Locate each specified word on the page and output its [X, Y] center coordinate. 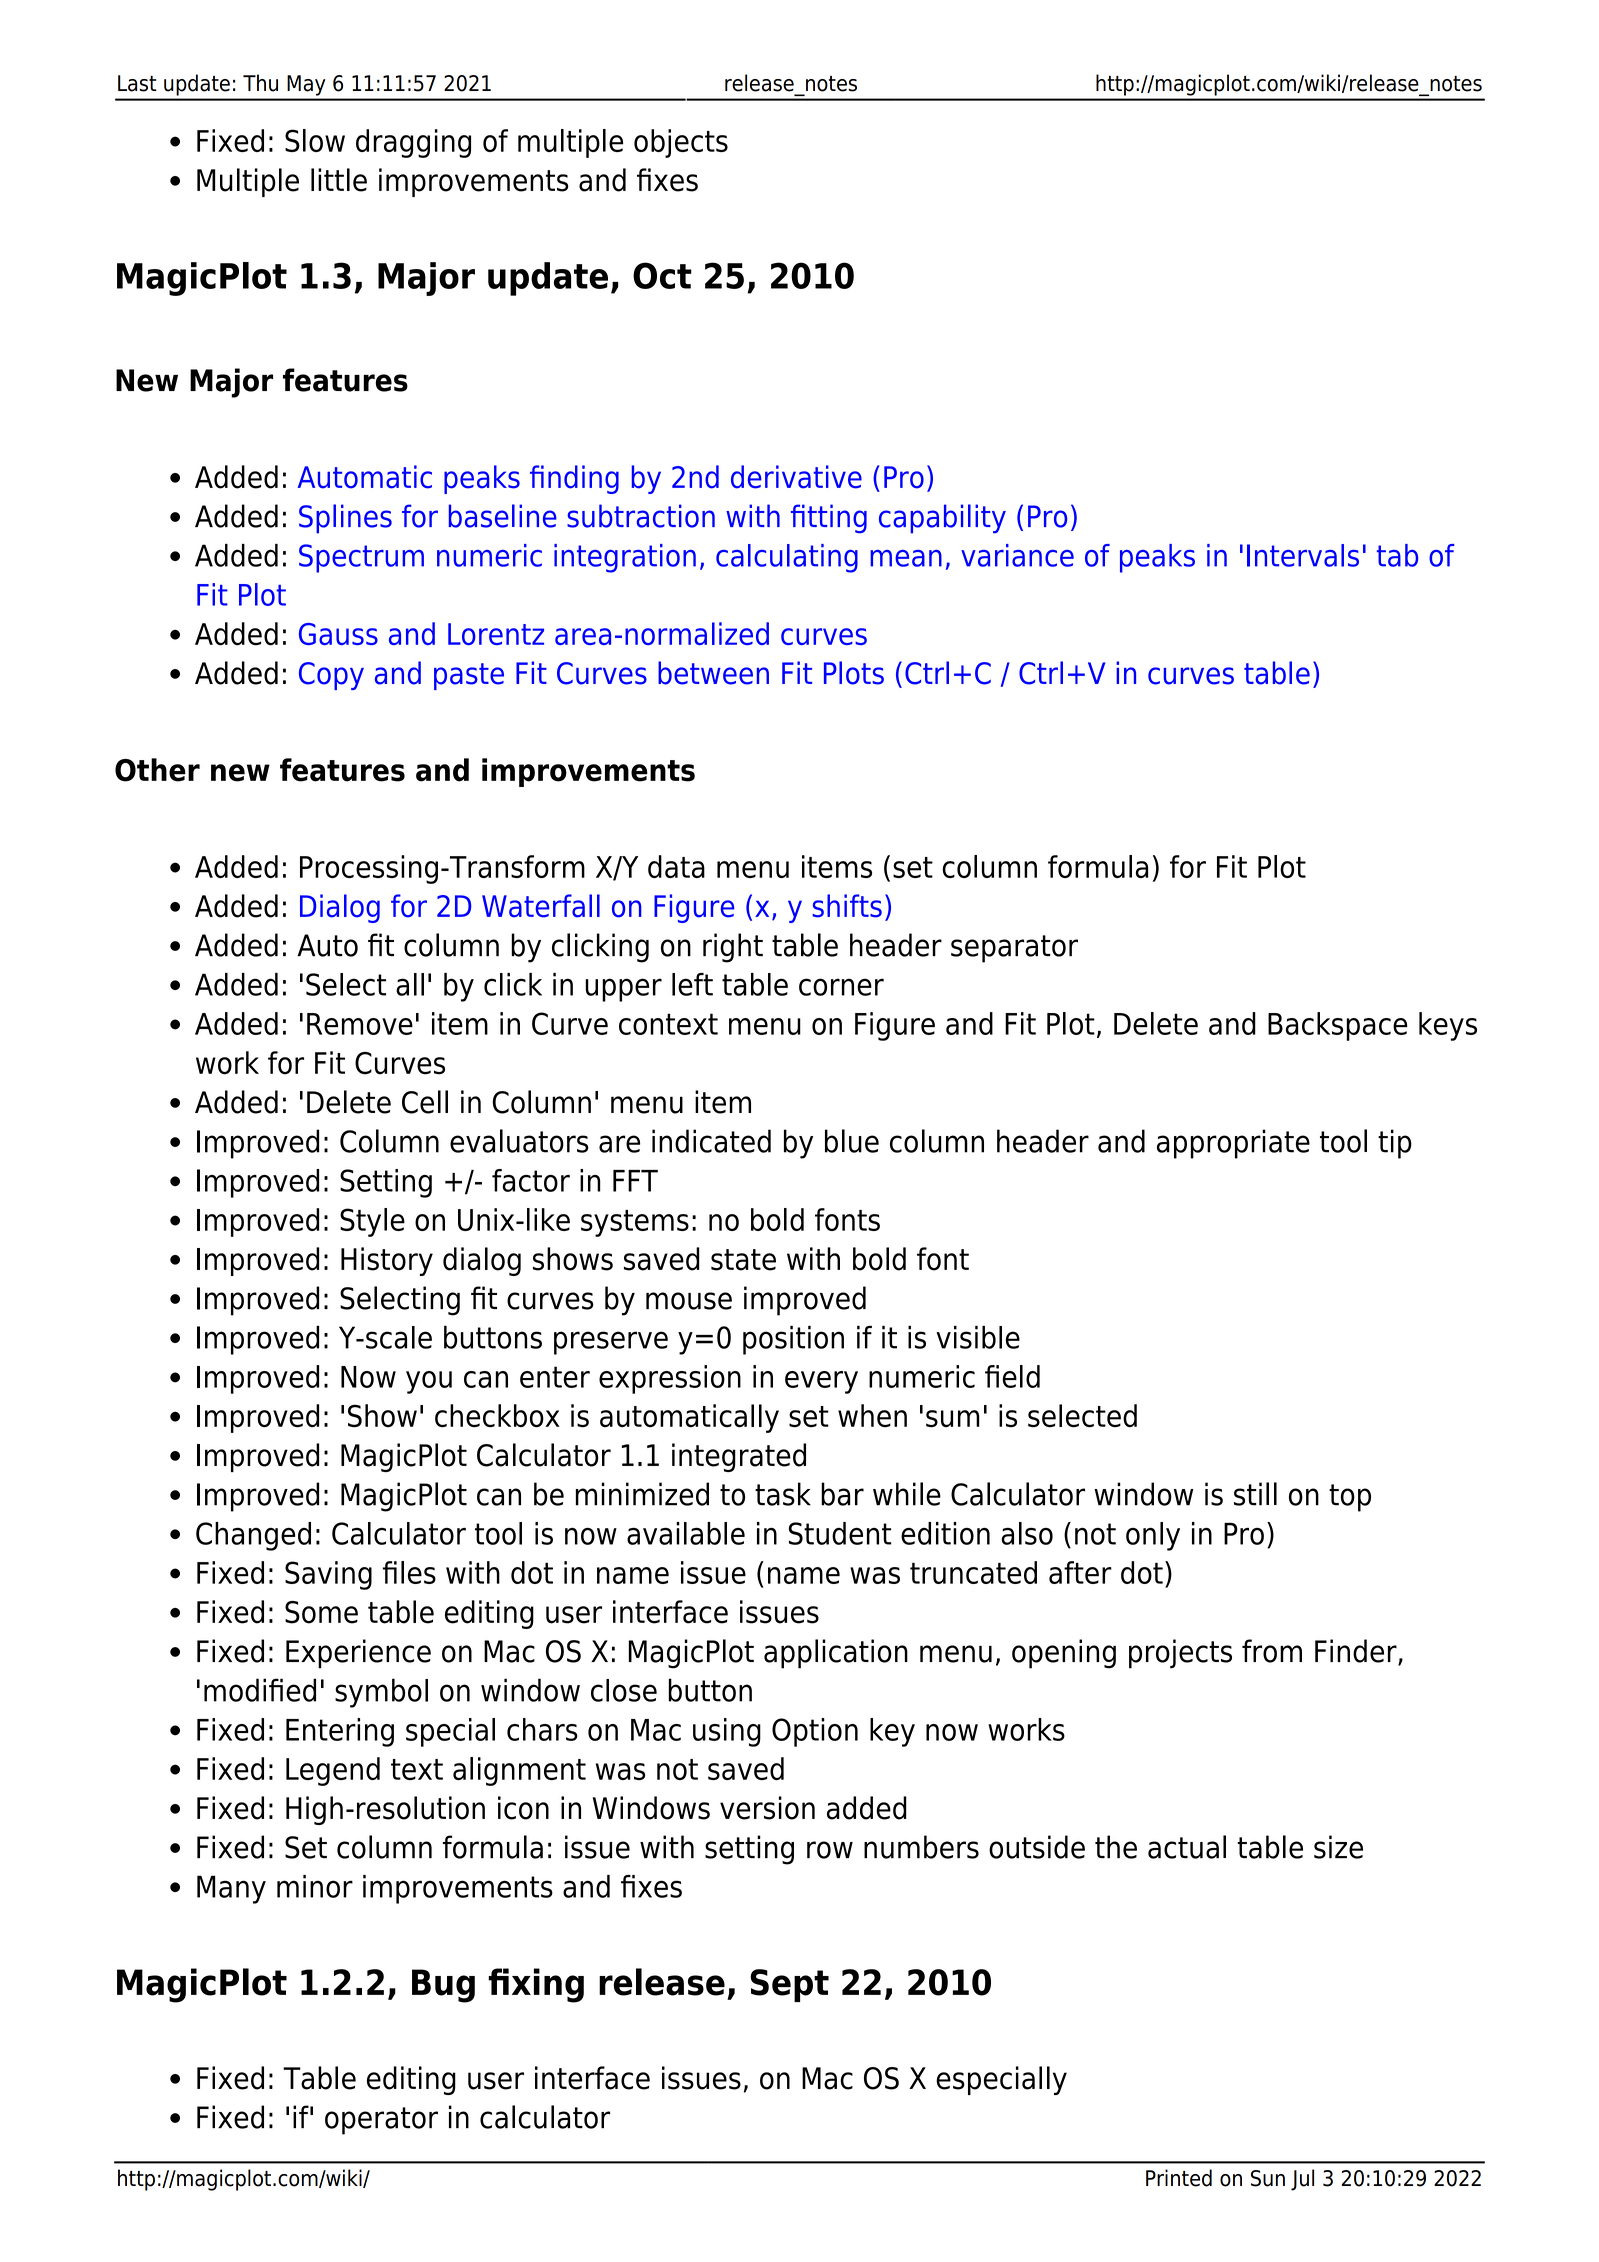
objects [681, 143]
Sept [789, 1985]
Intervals [1303, 555]
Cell [425, 1102]
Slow [315, 140]
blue [852, 1141]
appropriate [1233, 1144]
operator [381, 2121]
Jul [1302, 2180]
